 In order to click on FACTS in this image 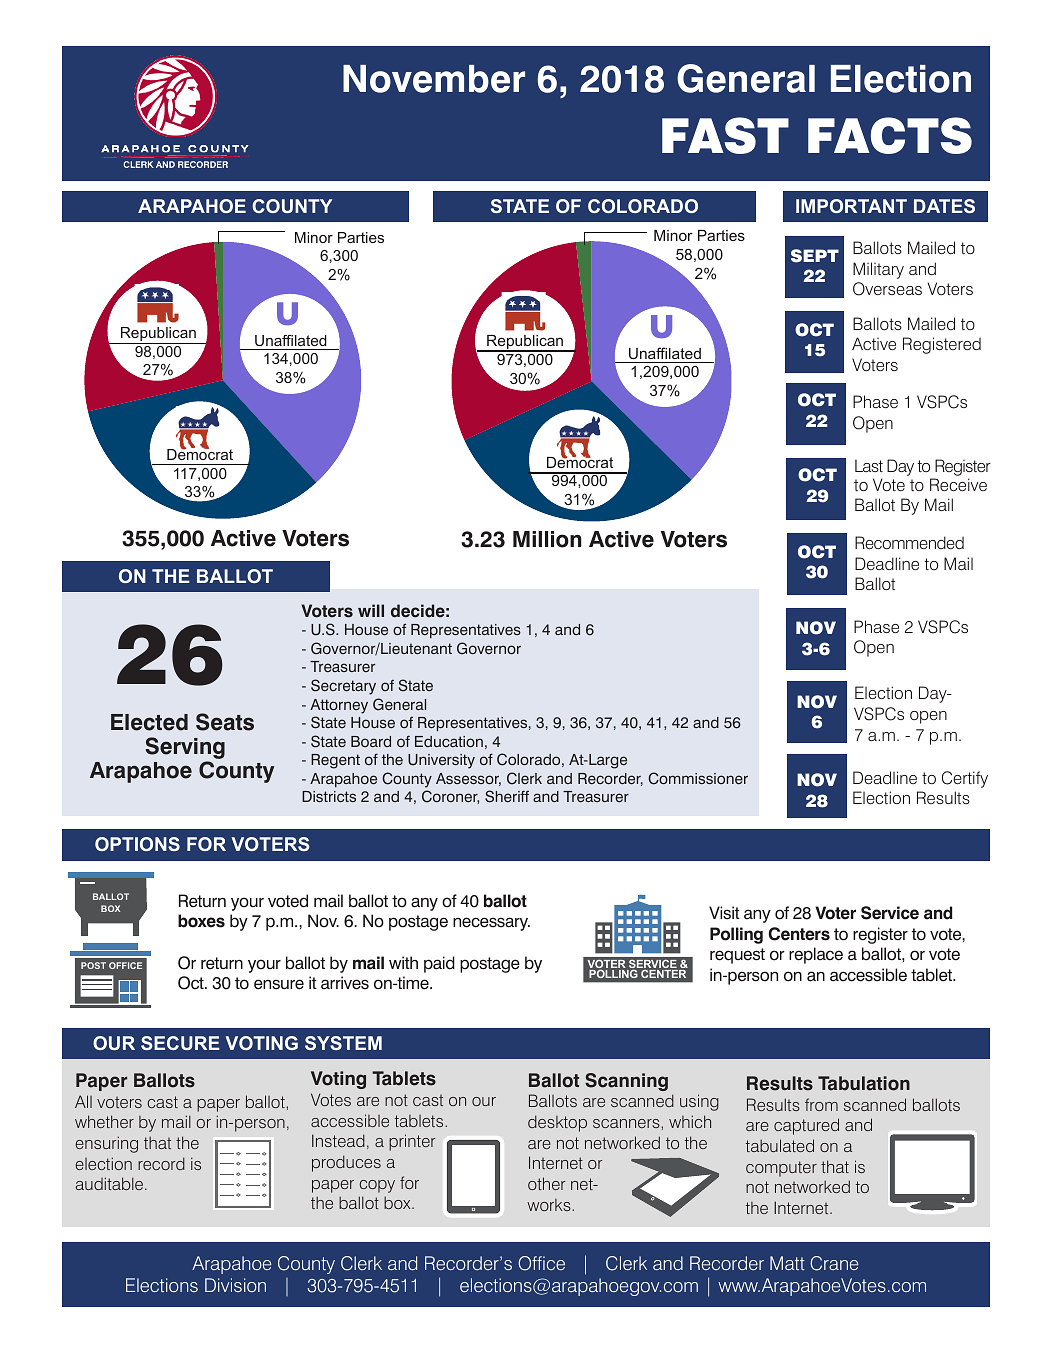, I will do `click(890, 135)`.
